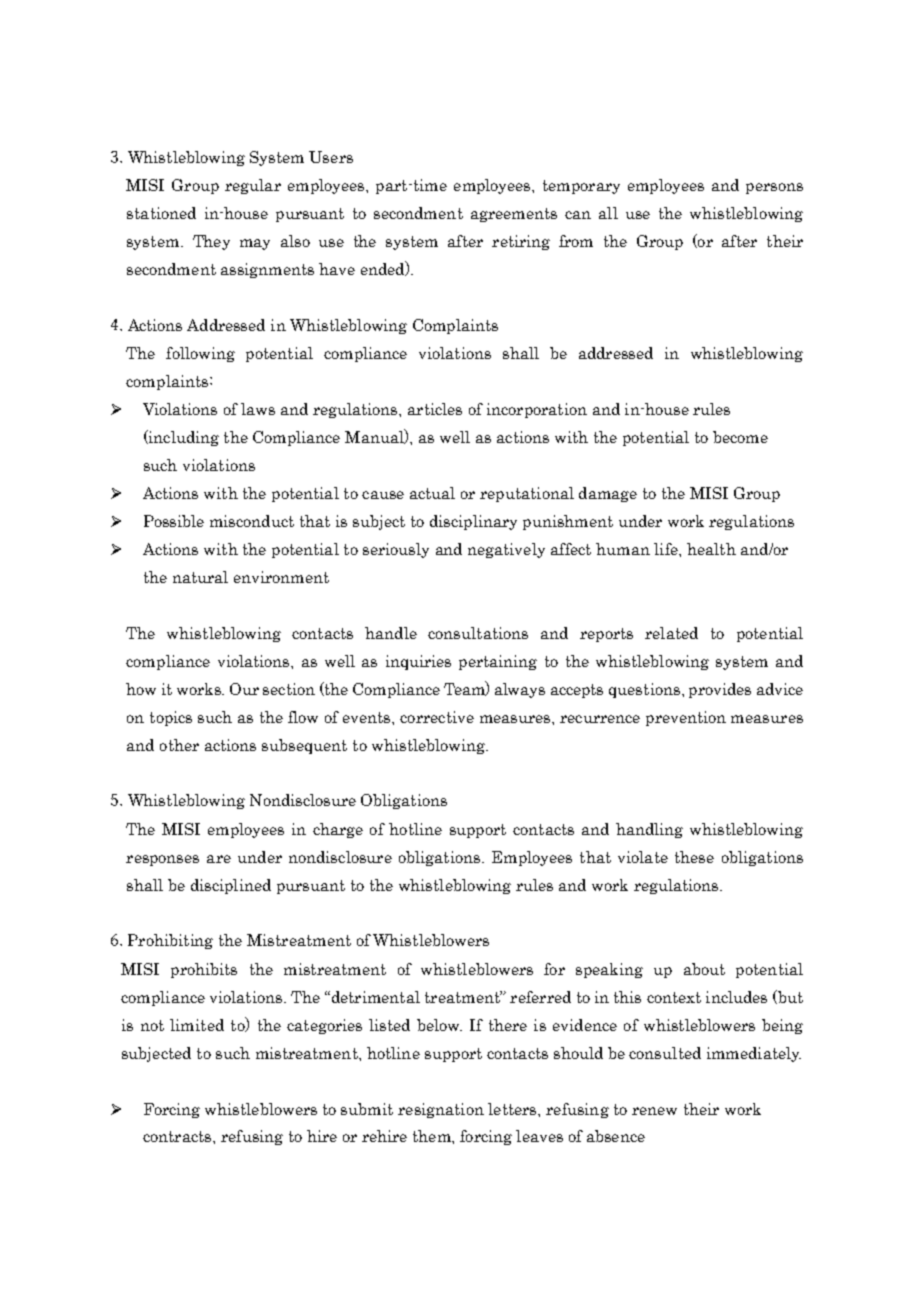  I want to click on persons, so click(774, 188).
